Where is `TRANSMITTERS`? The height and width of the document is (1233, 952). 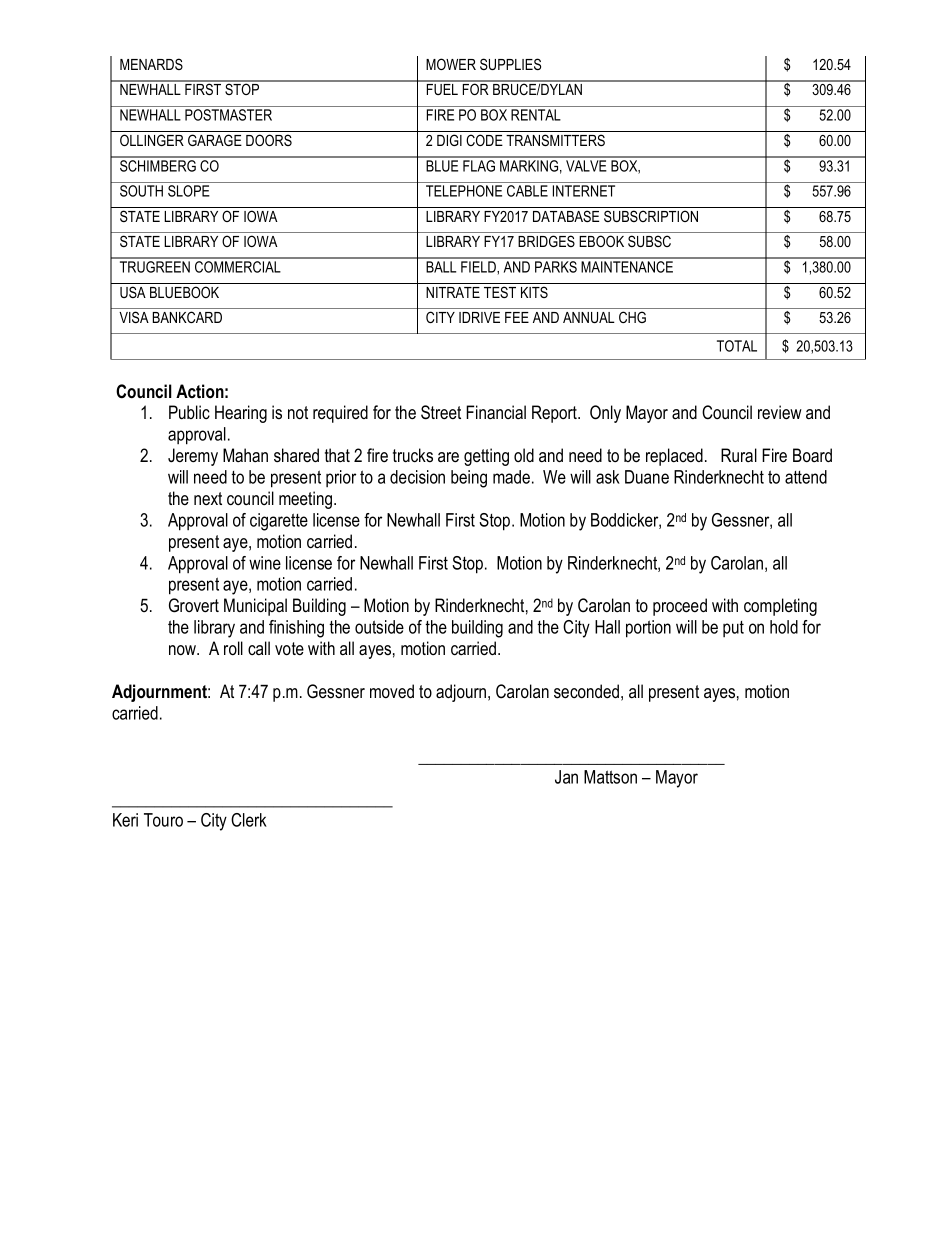
TRANSMITTERS is located at coordinates (555, 140).
